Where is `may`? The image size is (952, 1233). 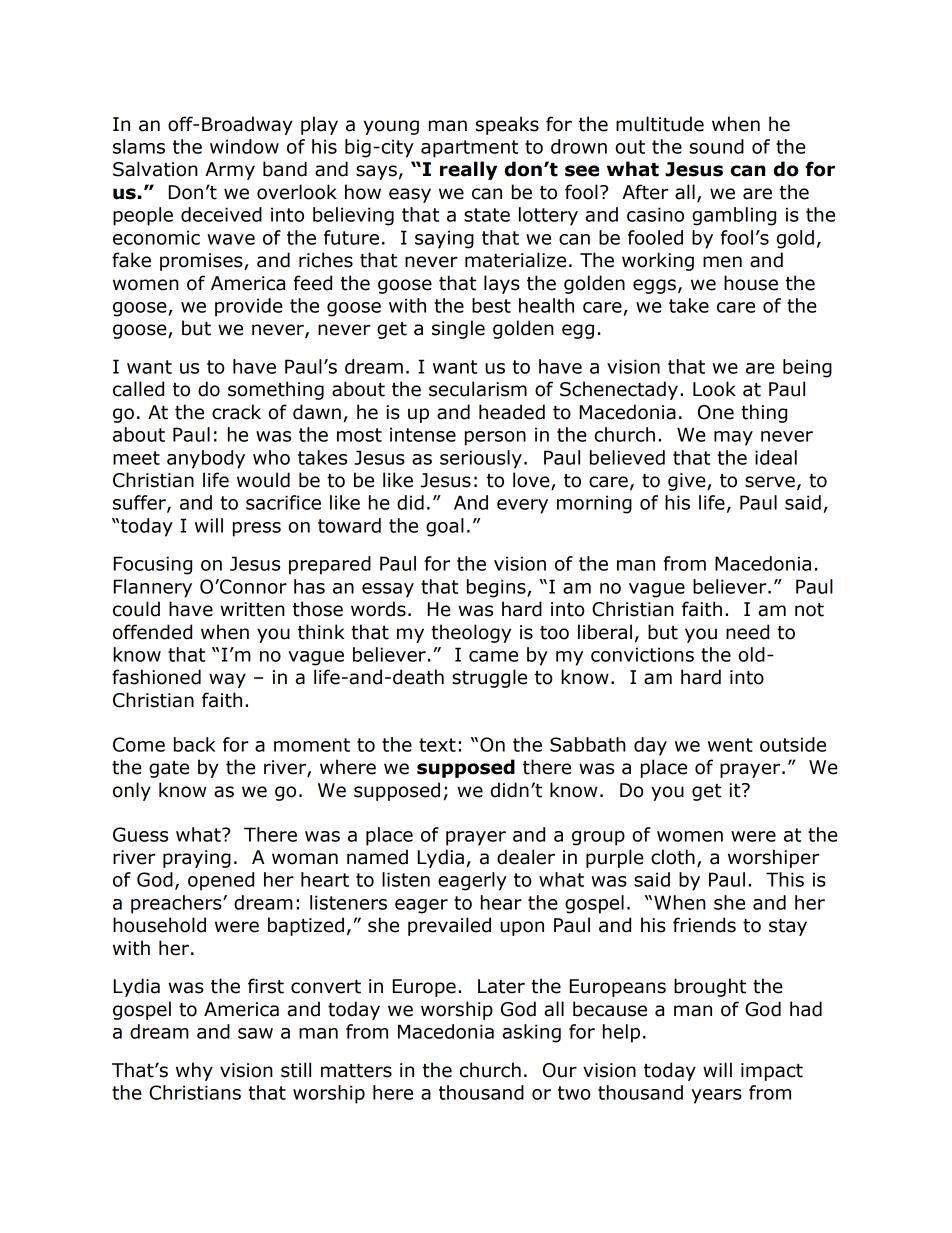 may is located at coordinates (733, 438).
